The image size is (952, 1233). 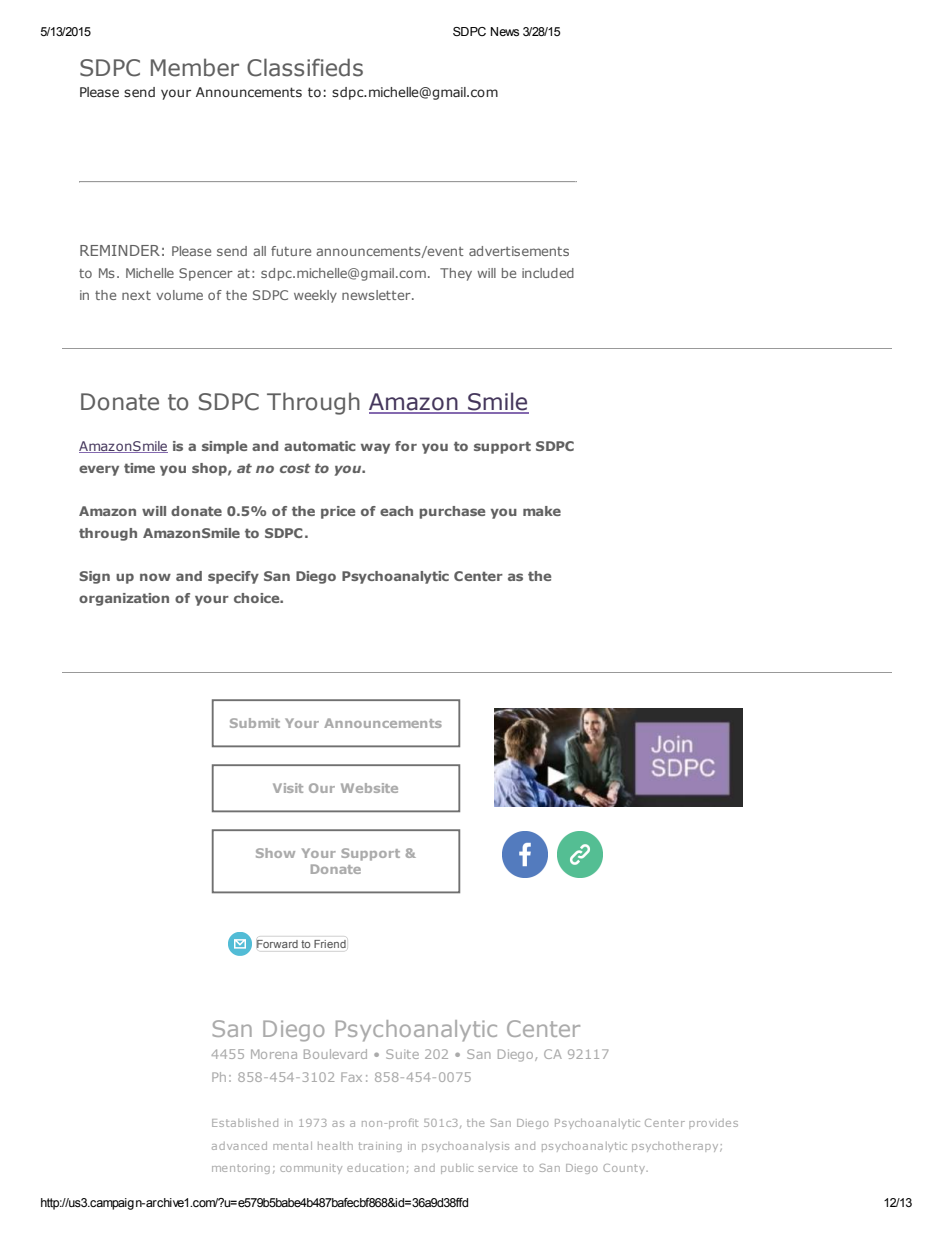 What do you see at coordinates (375, 448) in the document?
I see `way` at bounding box center [375, 448].
